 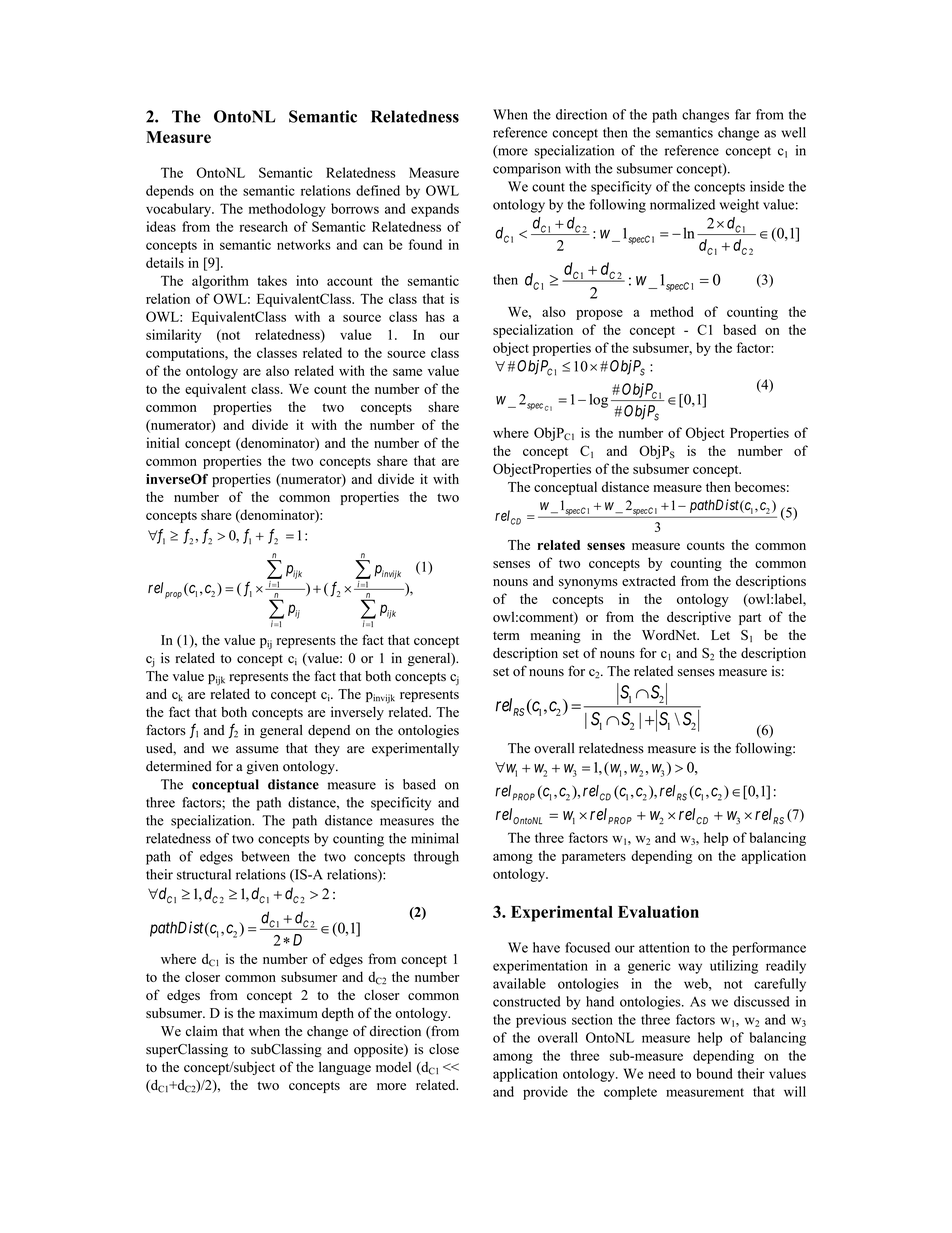 What do you see at coordinates (714, 1073) in the screenshot?
I see `bound` at bounding box center [714, 1073].
